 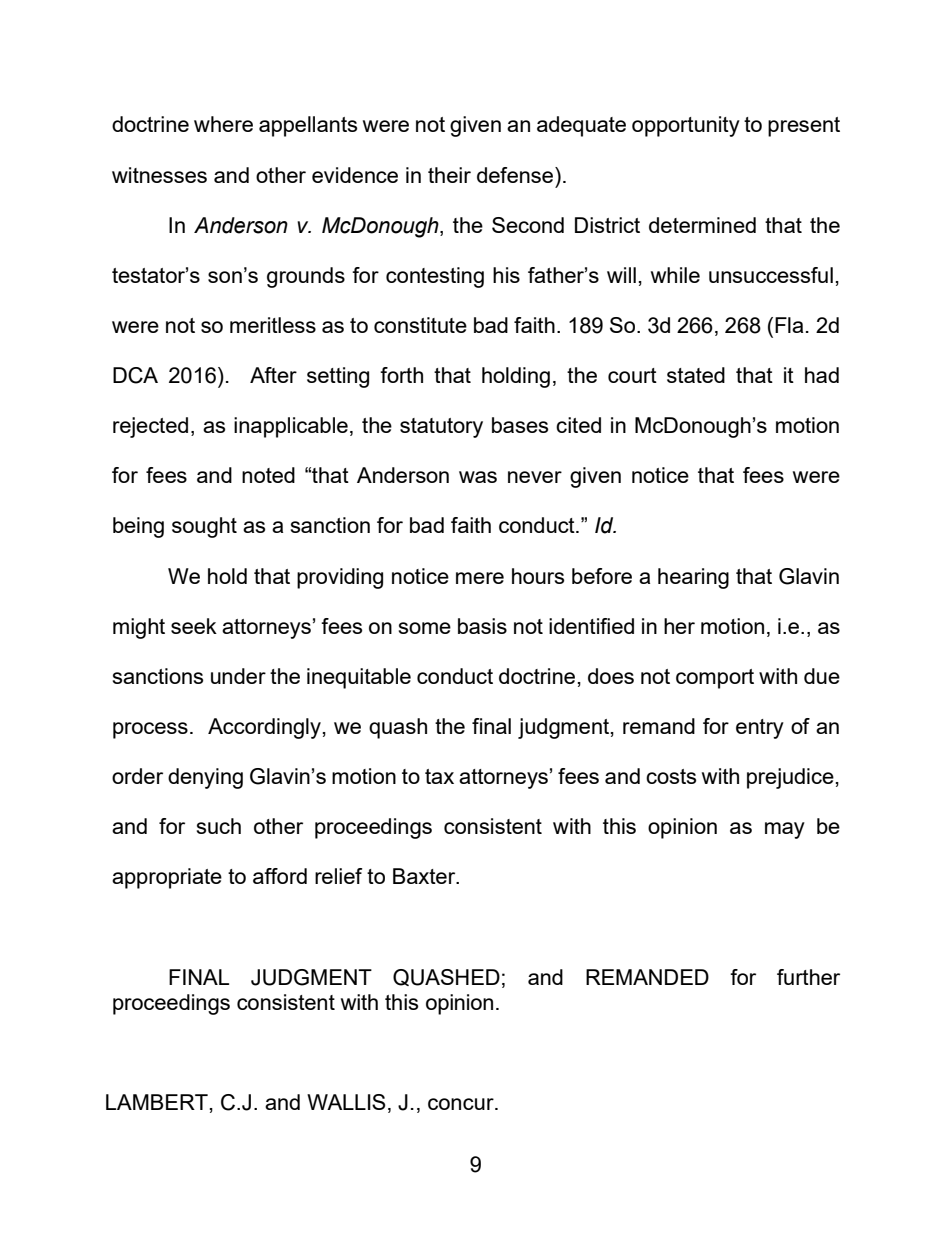 What do you see at coordinates (223, 124) in the image?
I see `where` at bounding box center [223, 124].
